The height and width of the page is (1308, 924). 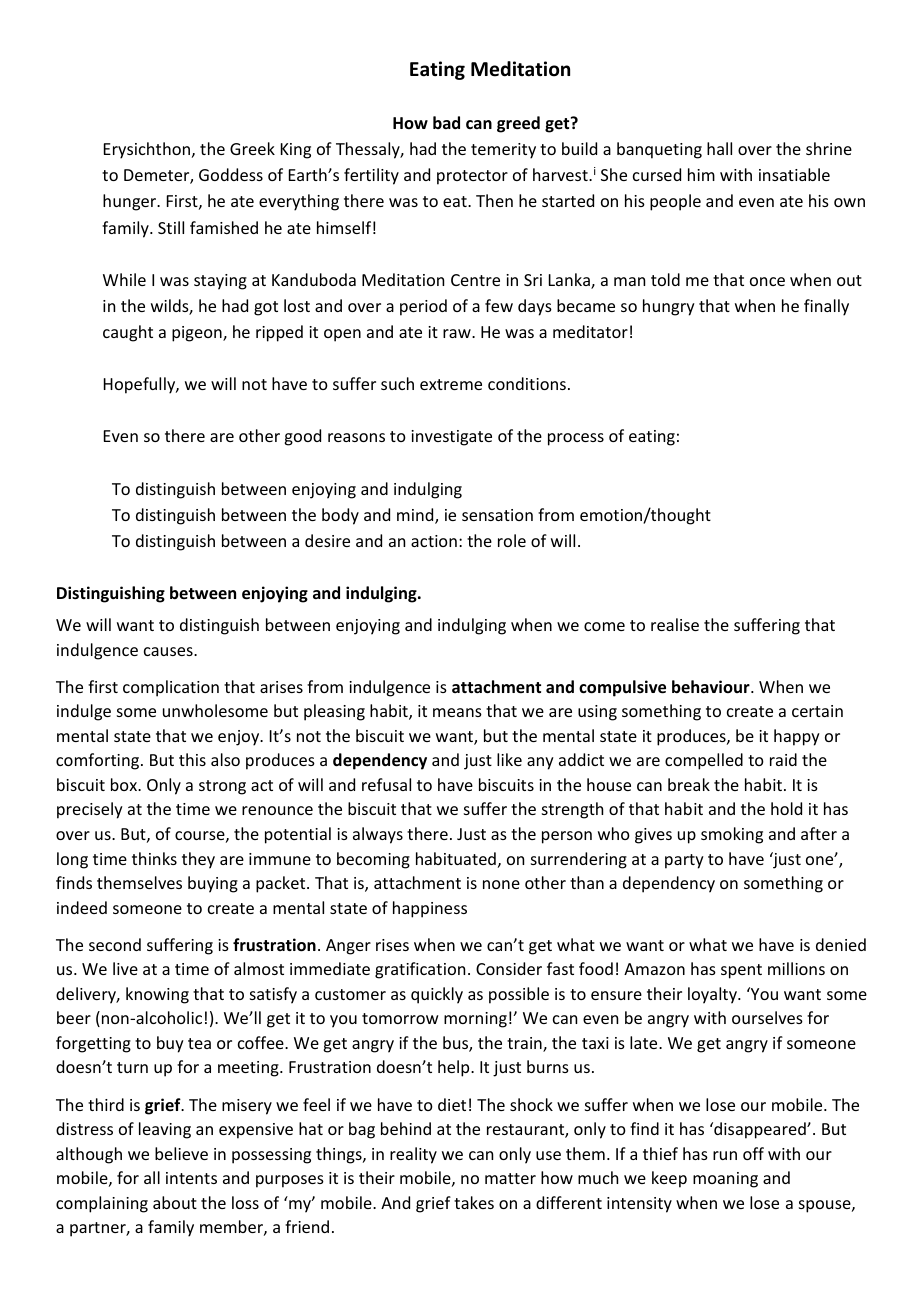 What do you see at coordinates (457, 712) in the page?
I see `means` at bounding box center [457, 712].
